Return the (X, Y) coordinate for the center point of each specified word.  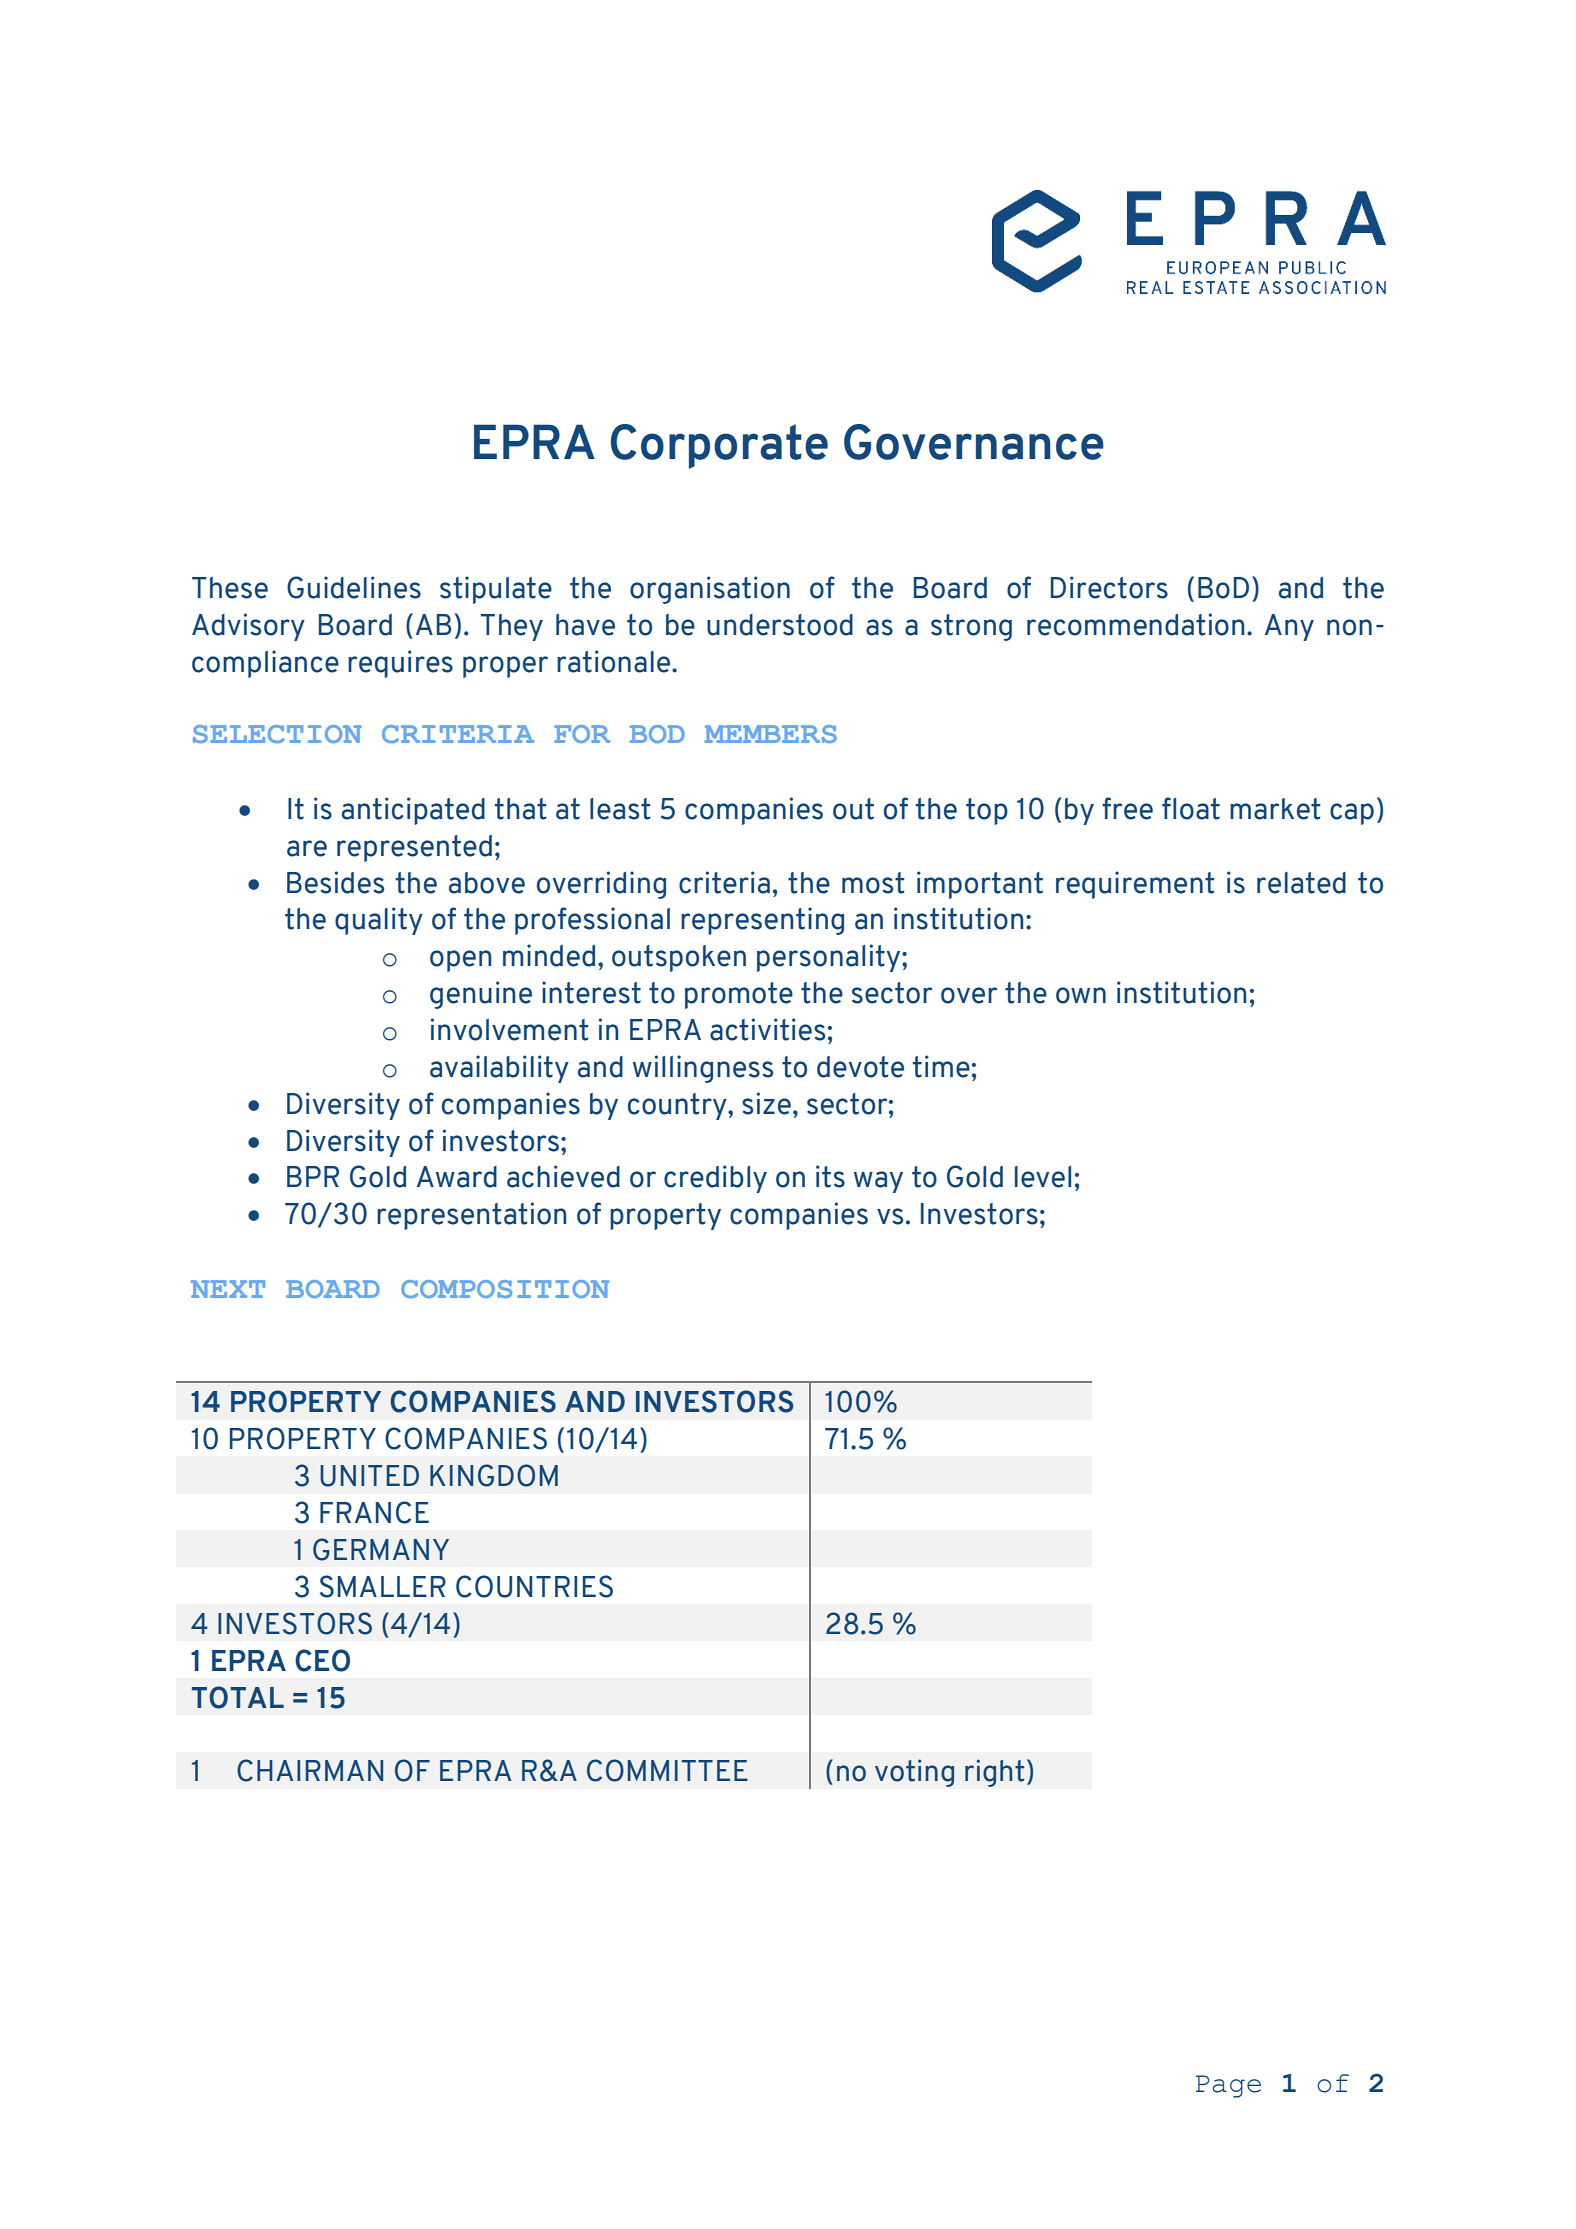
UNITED (369, 1476)
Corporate (719, 446)
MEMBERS (770, 734)
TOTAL (238, 1697)
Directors (1109, 587)
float (1191, 808)
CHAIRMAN (310, 1770)
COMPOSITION (505, 1289)
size (766, 1103)
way (878, 1182)
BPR (313, 1176)
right (995, 1773)
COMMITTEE (667, 1770)
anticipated (413, 811)
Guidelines (354, 587)
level (1043, 1177)
